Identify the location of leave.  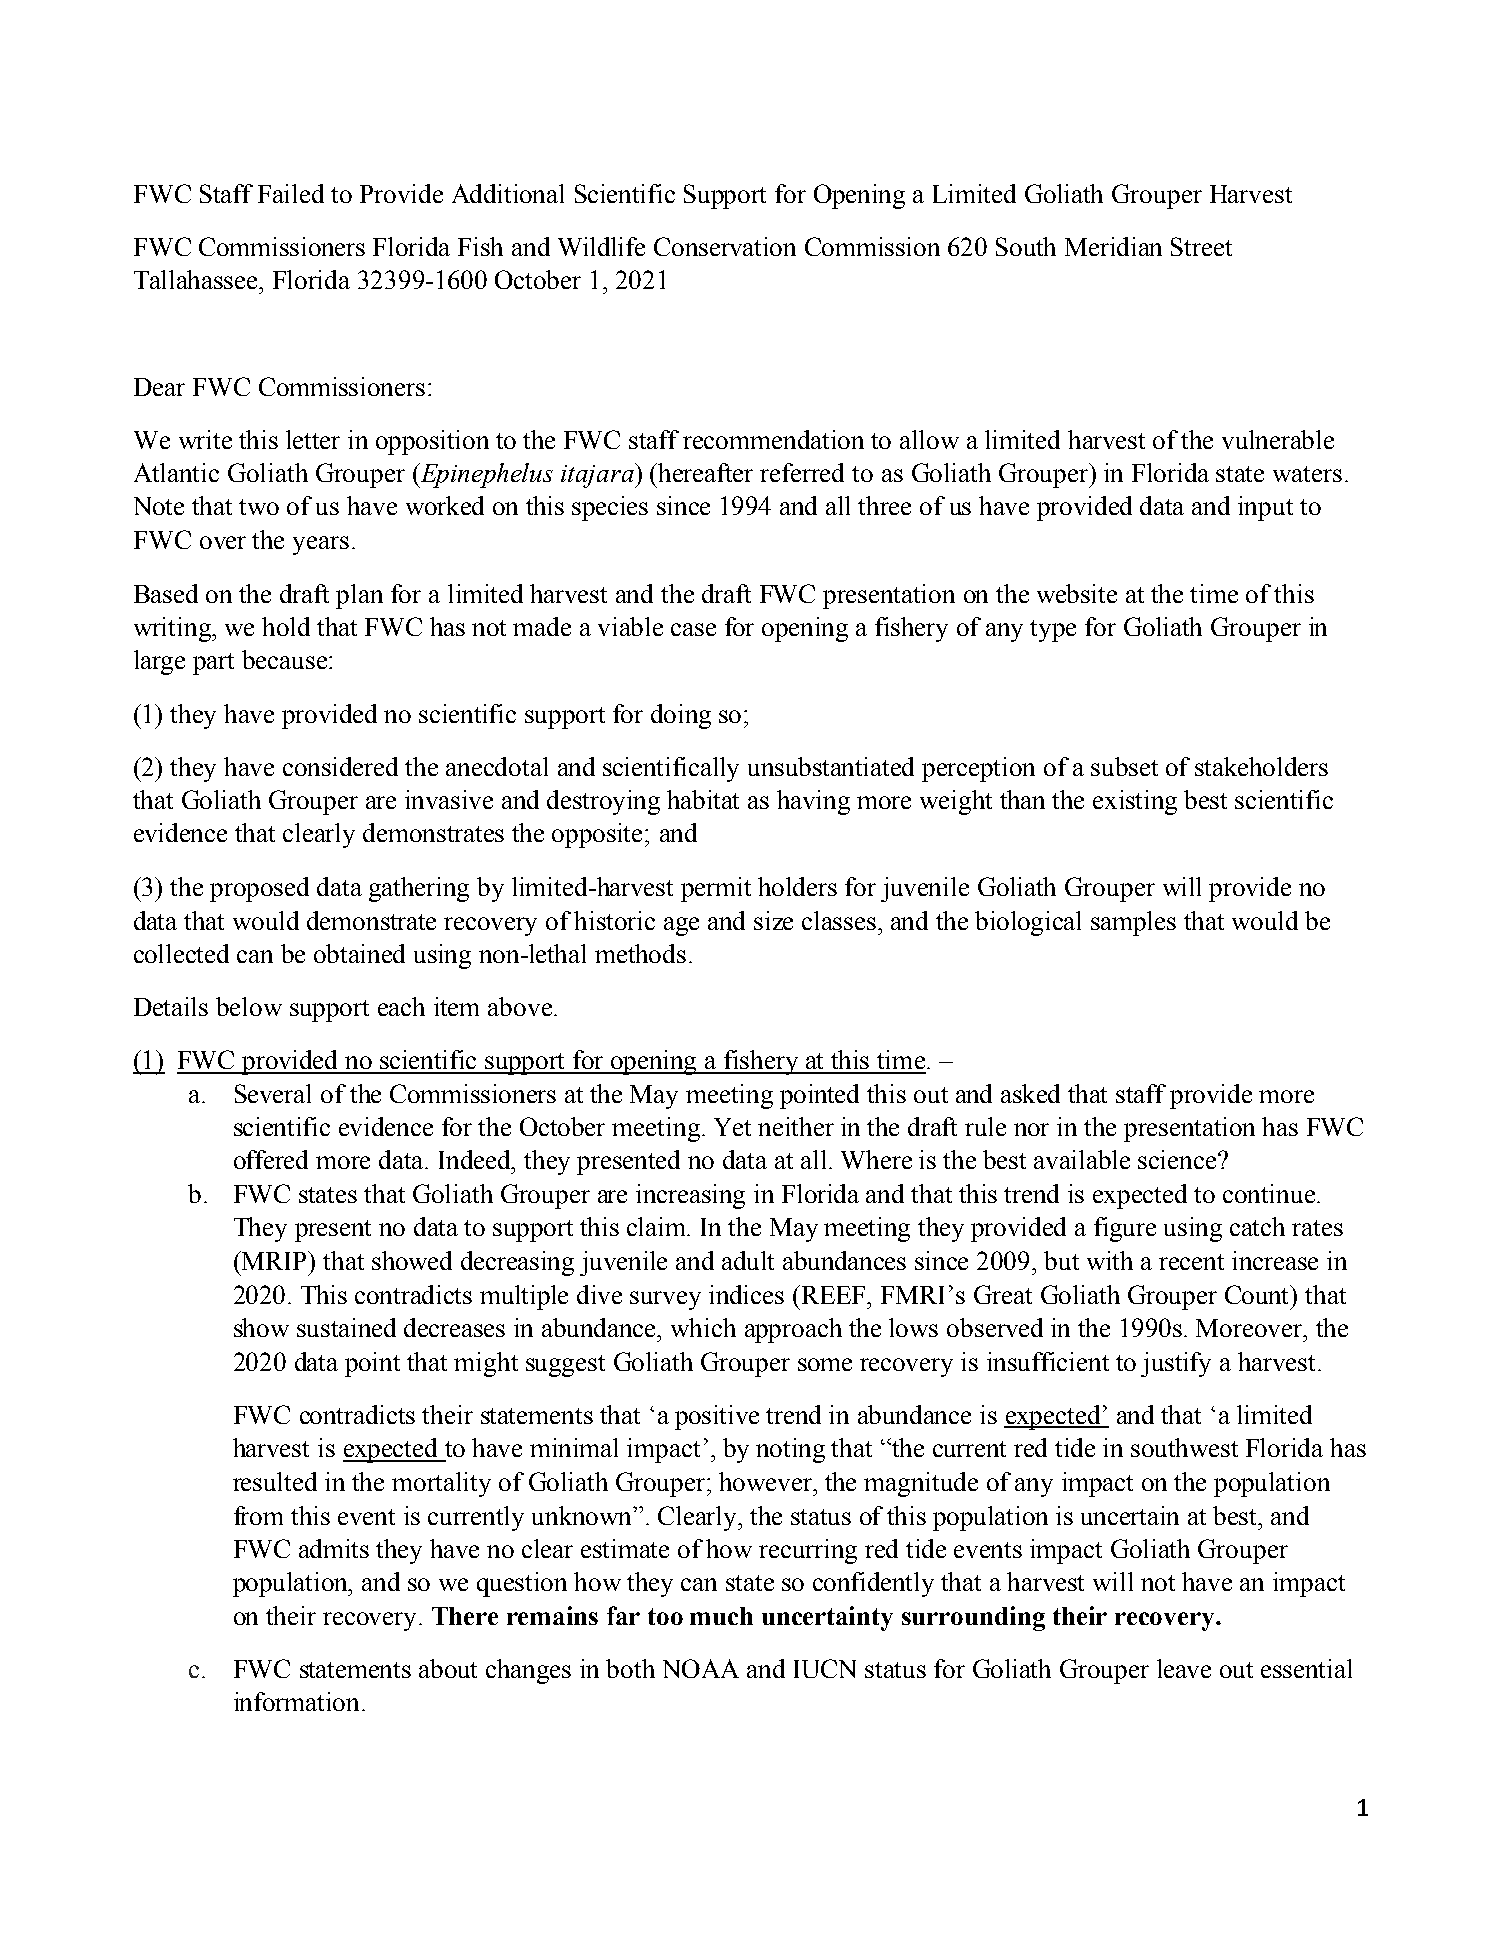
(1184, 1668).
